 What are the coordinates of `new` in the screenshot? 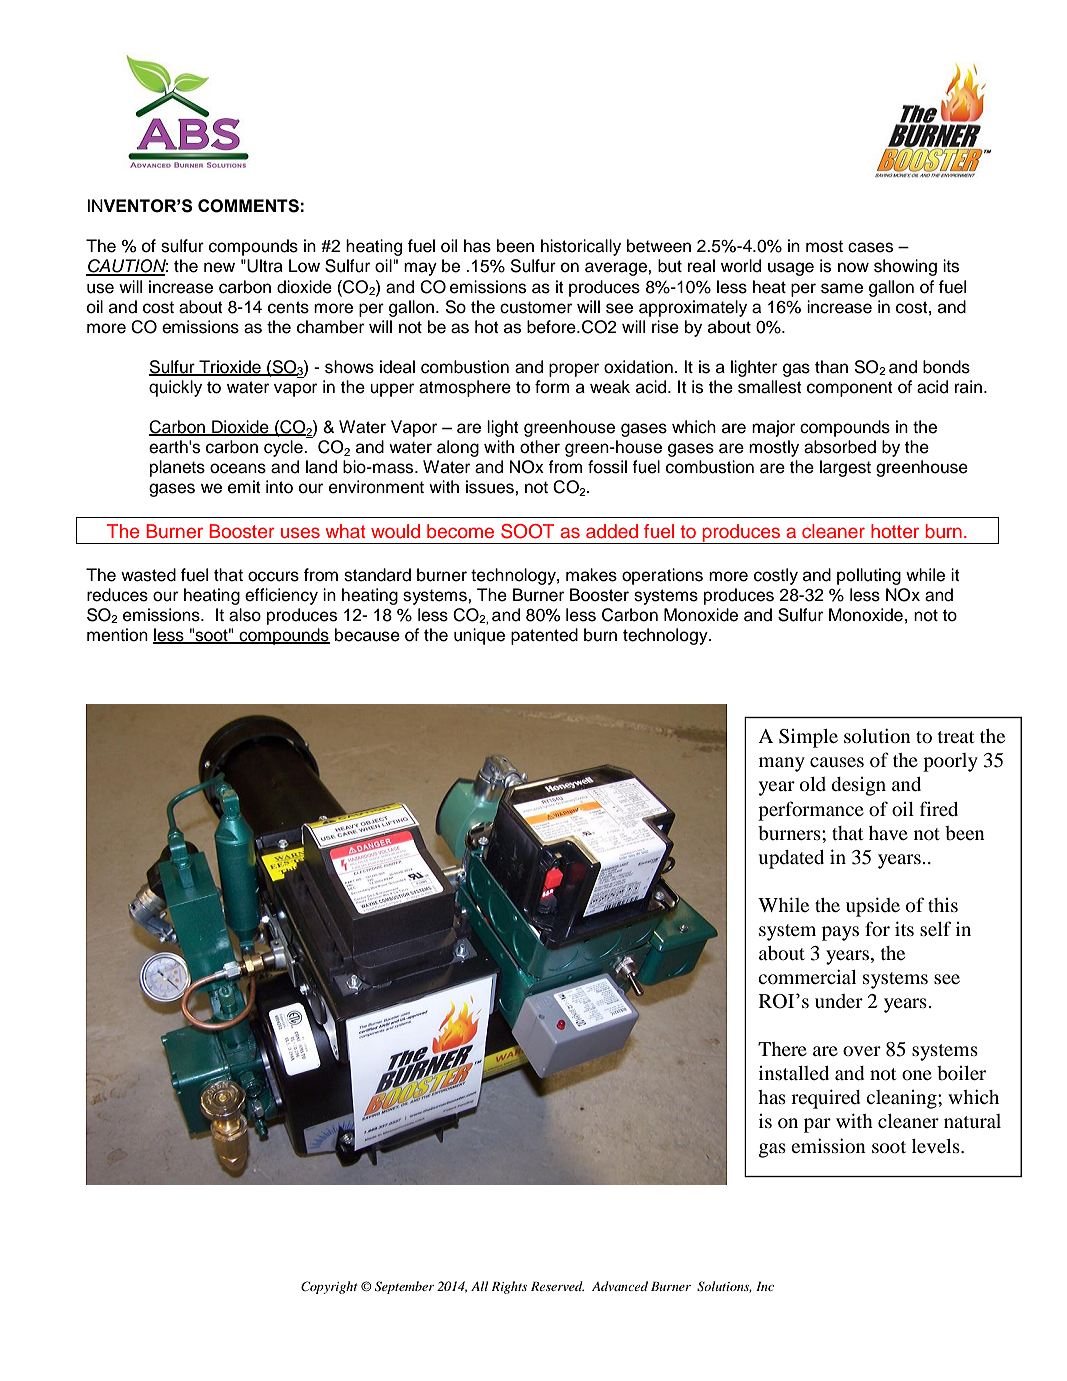 It's located at (219, 267).
